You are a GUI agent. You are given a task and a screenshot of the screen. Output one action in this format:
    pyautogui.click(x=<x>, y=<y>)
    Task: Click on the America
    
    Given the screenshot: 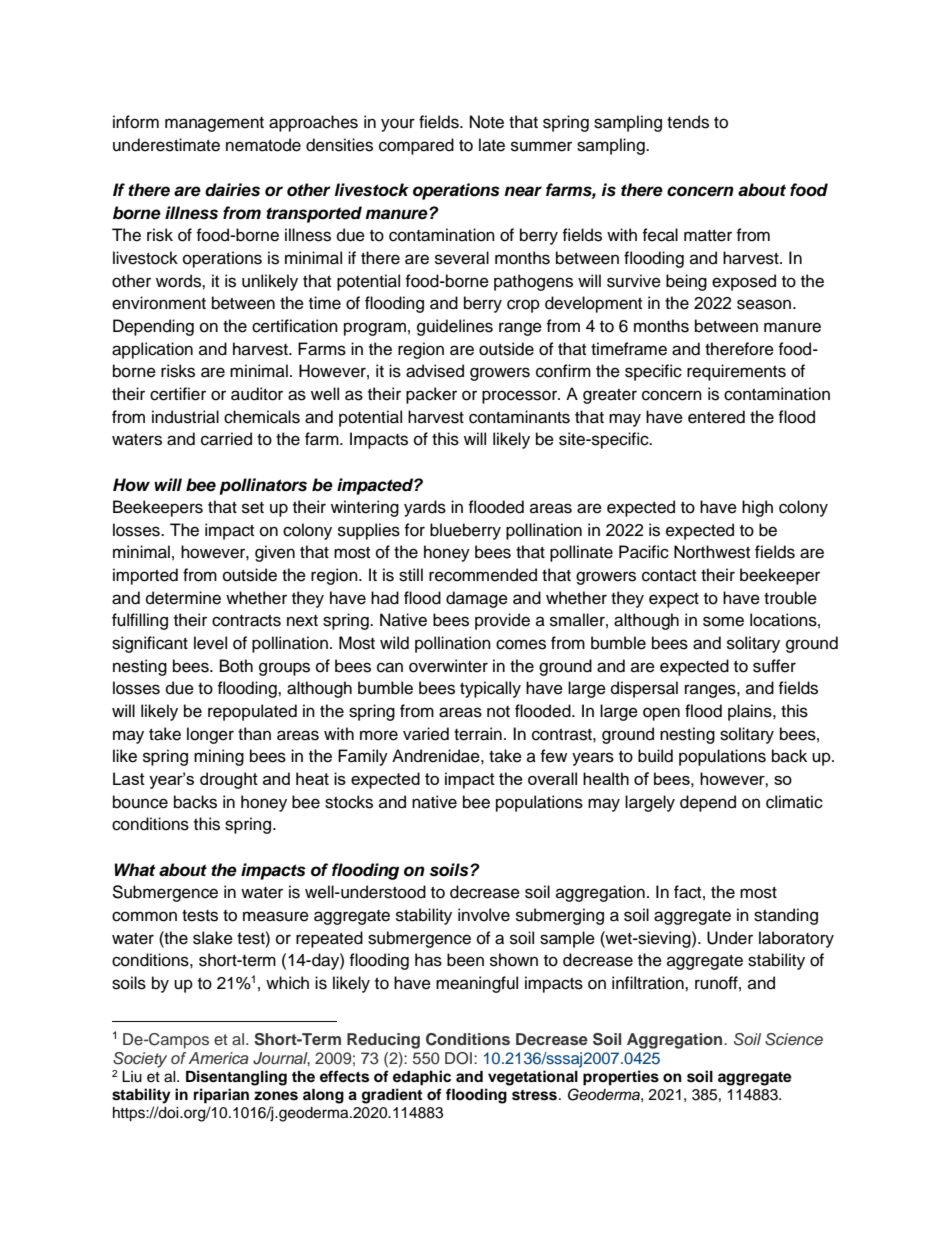 What is the action you would take?
    pyautogui.click(x=218, y=1058)
